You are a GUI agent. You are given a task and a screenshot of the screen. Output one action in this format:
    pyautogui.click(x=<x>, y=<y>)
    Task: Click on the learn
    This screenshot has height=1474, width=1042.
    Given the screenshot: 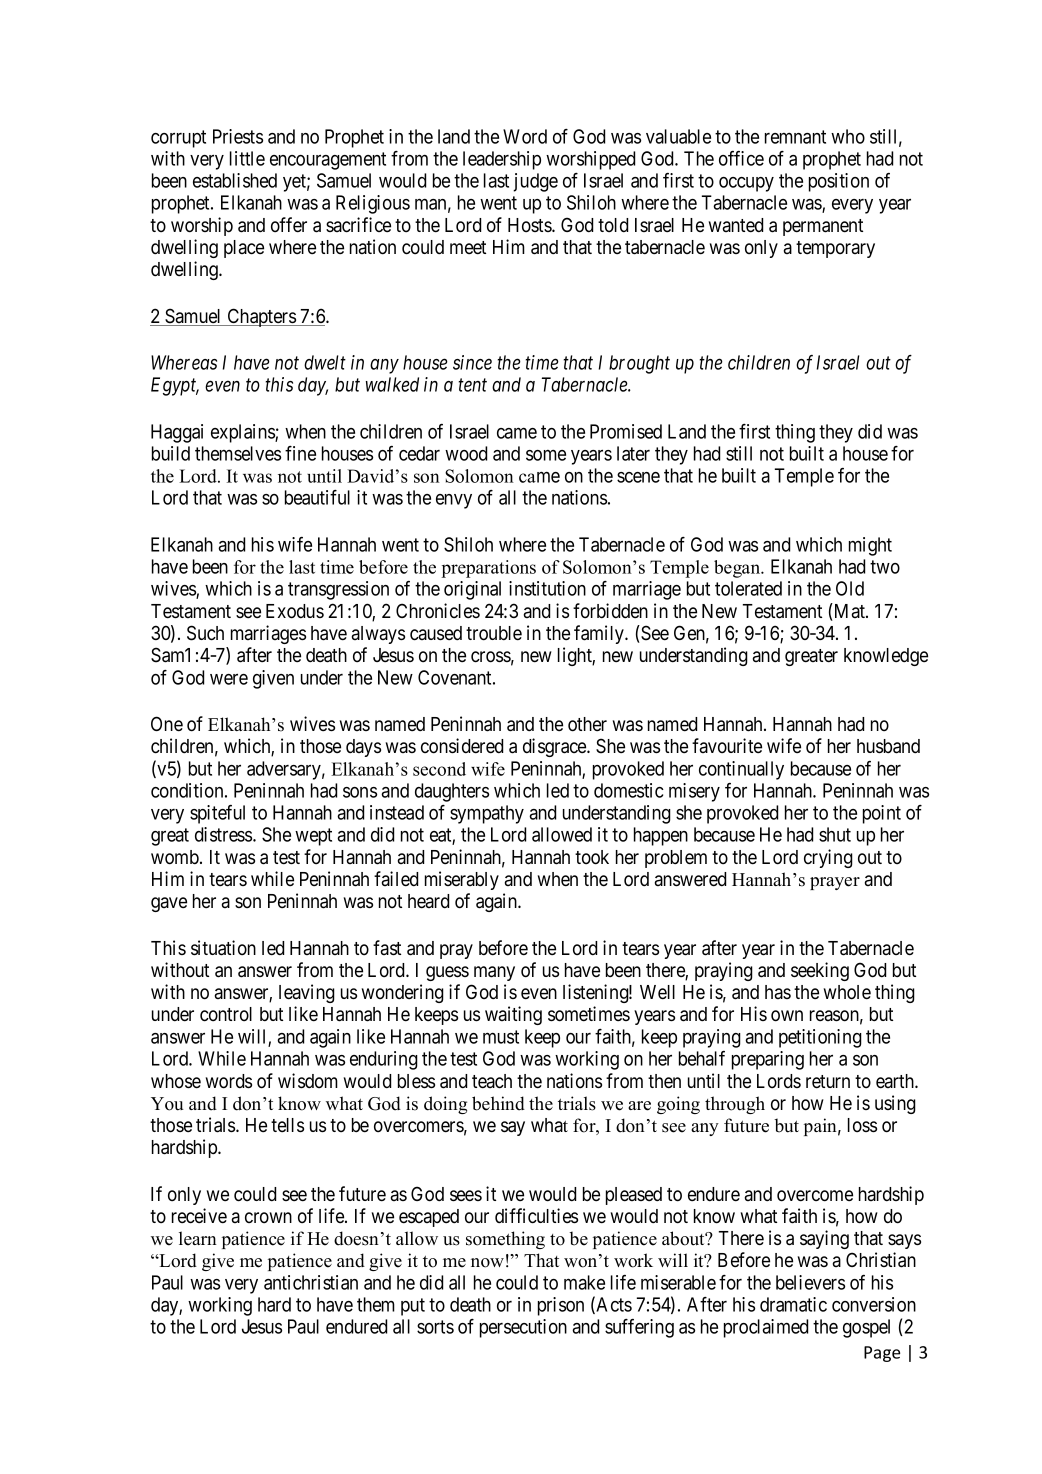 What is the action you would take?
    pyautogui.click(x=198, y=1238)
